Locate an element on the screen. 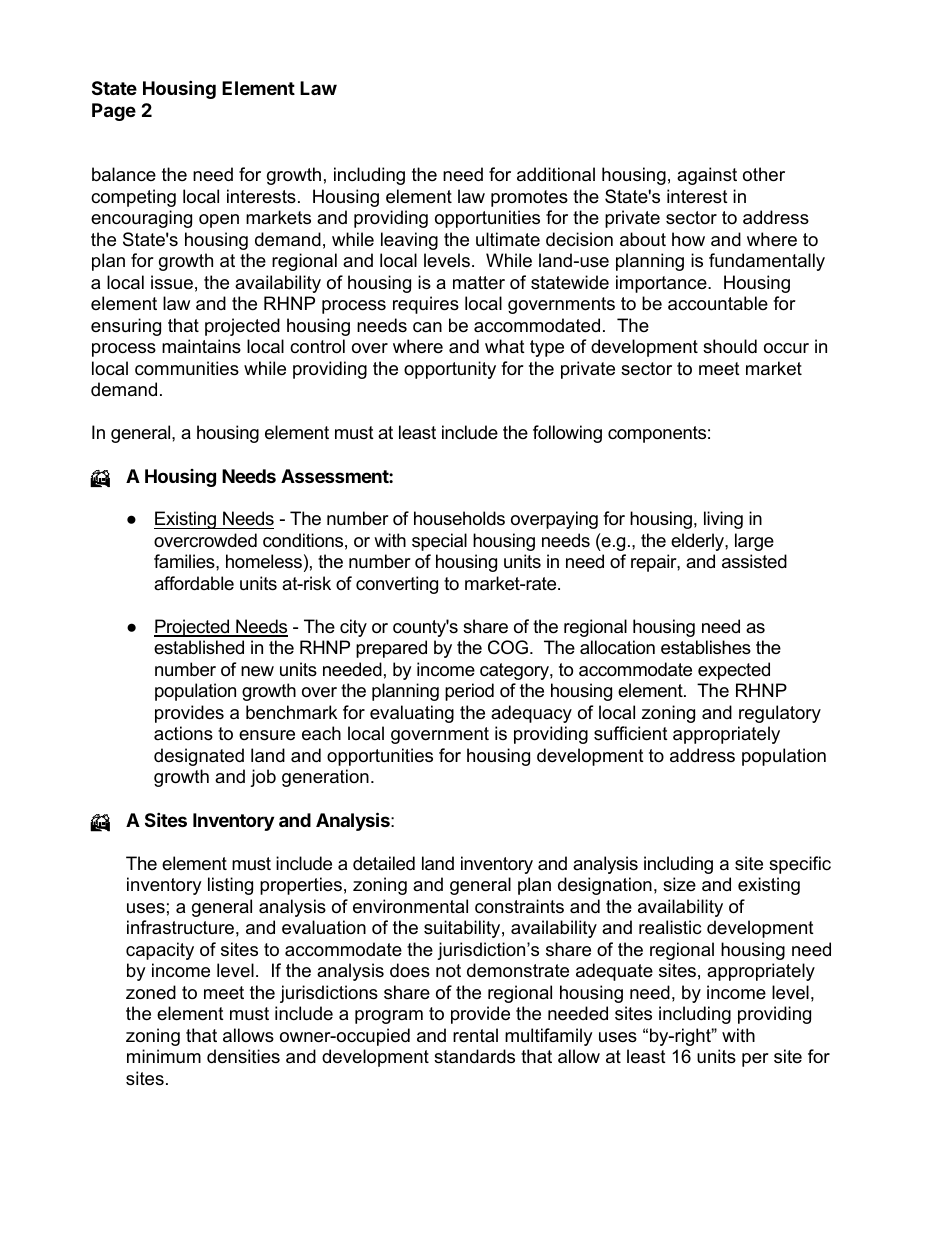 This screenshot has width=952, height=1233. affordable is located at coordinates (194, 583).
